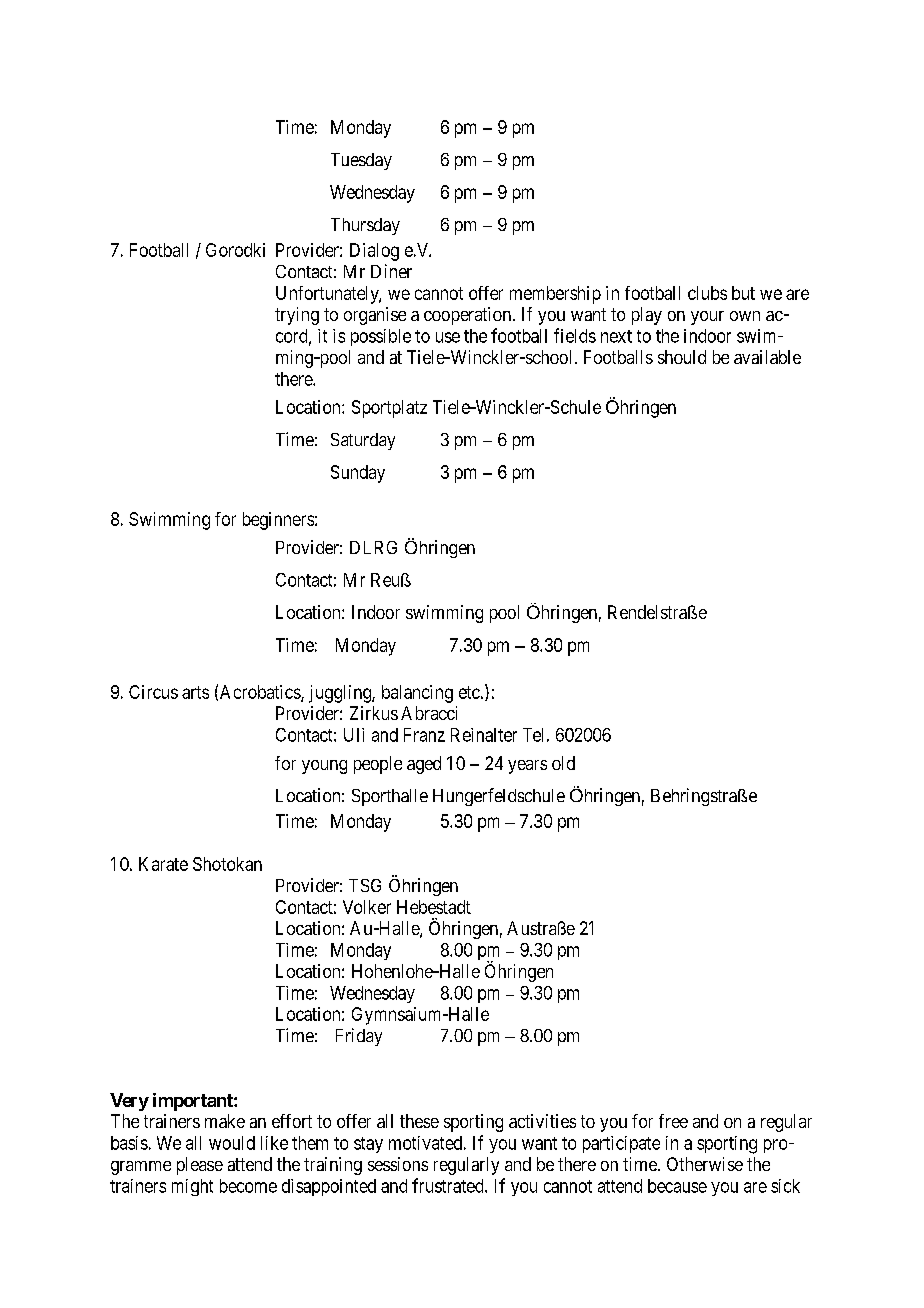 The width and height of the screenshot is (924, 1308). What do you see at coordinates (361, 161) in the screenshot?
I see `Tuesday` at bounding box center [361, 161].
